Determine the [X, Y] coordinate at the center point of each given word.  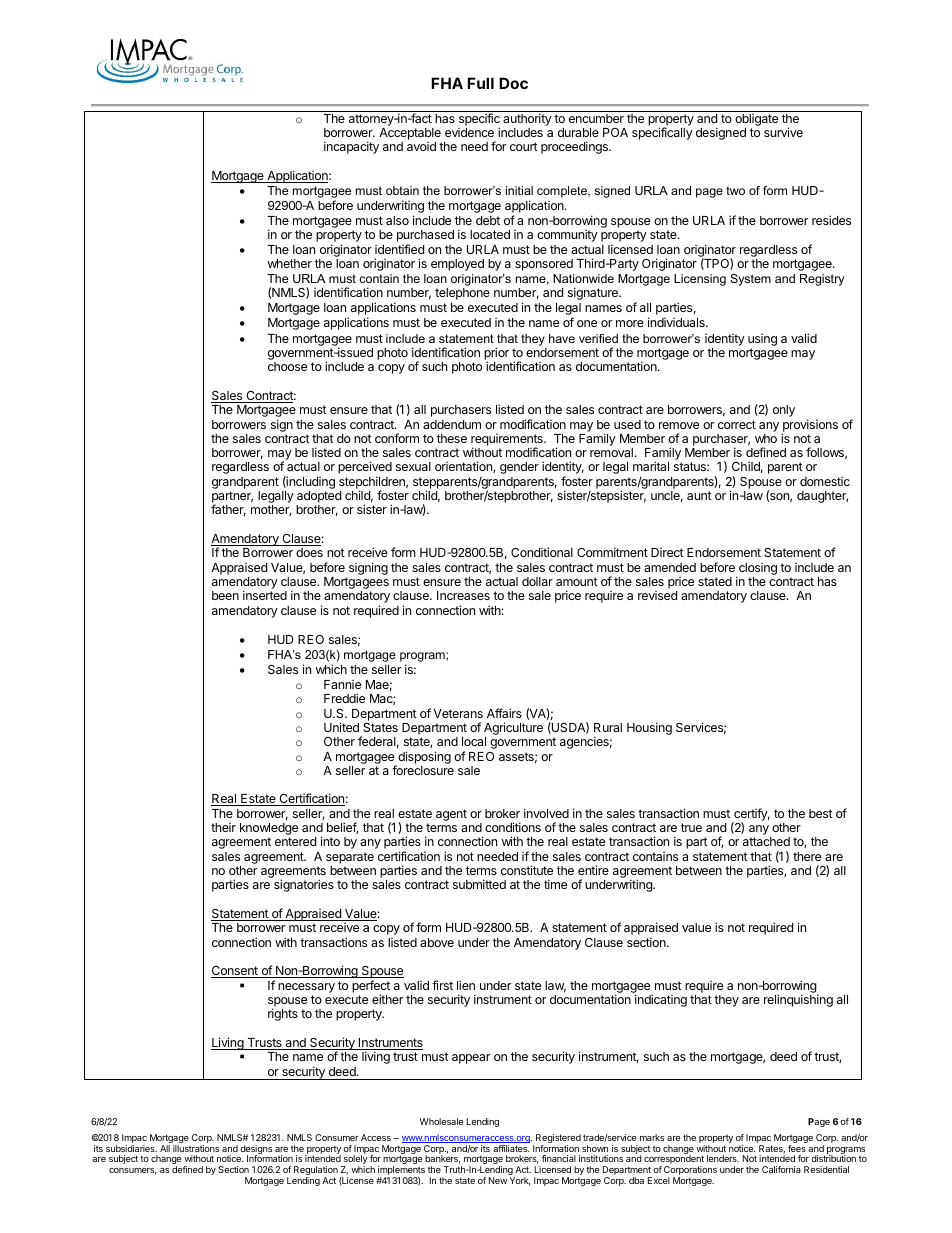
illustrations [196, 1148]
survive [783, 132]
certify [751, 815]
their [223, 827]
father [228, 510]
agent [451, 815]
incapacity [351, 147]
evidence [469, 132]
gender [519, 468]
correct [737, 424]
